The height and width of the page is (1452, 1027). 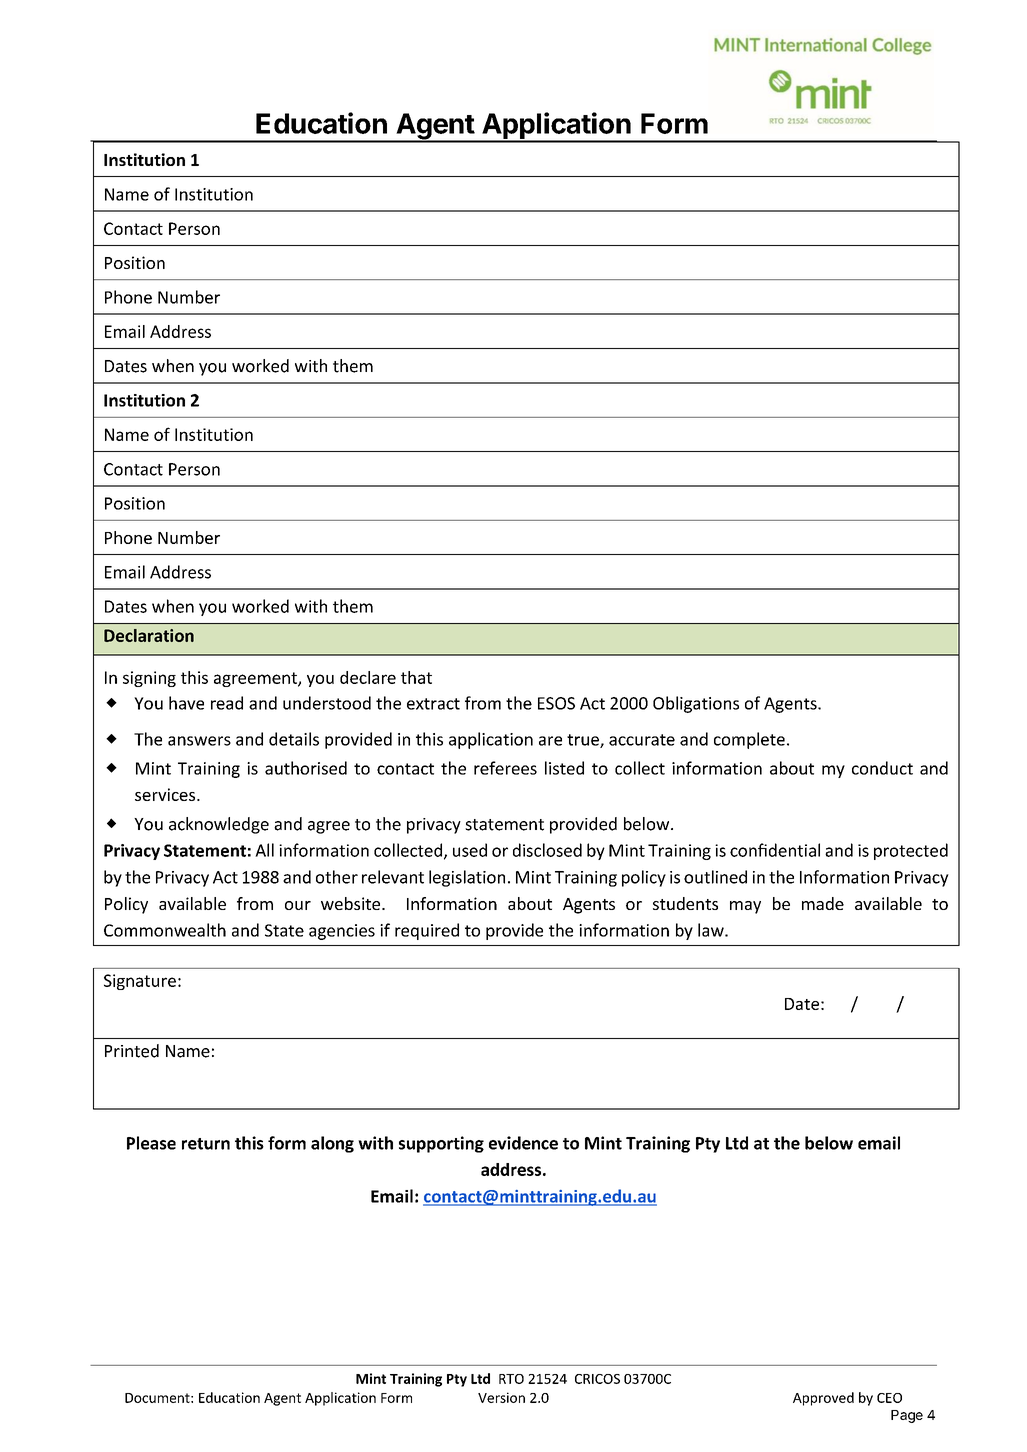 What do you see at coordinates (206, 1144) in the page?
I see `return` at bounding box center [206, 1144].
